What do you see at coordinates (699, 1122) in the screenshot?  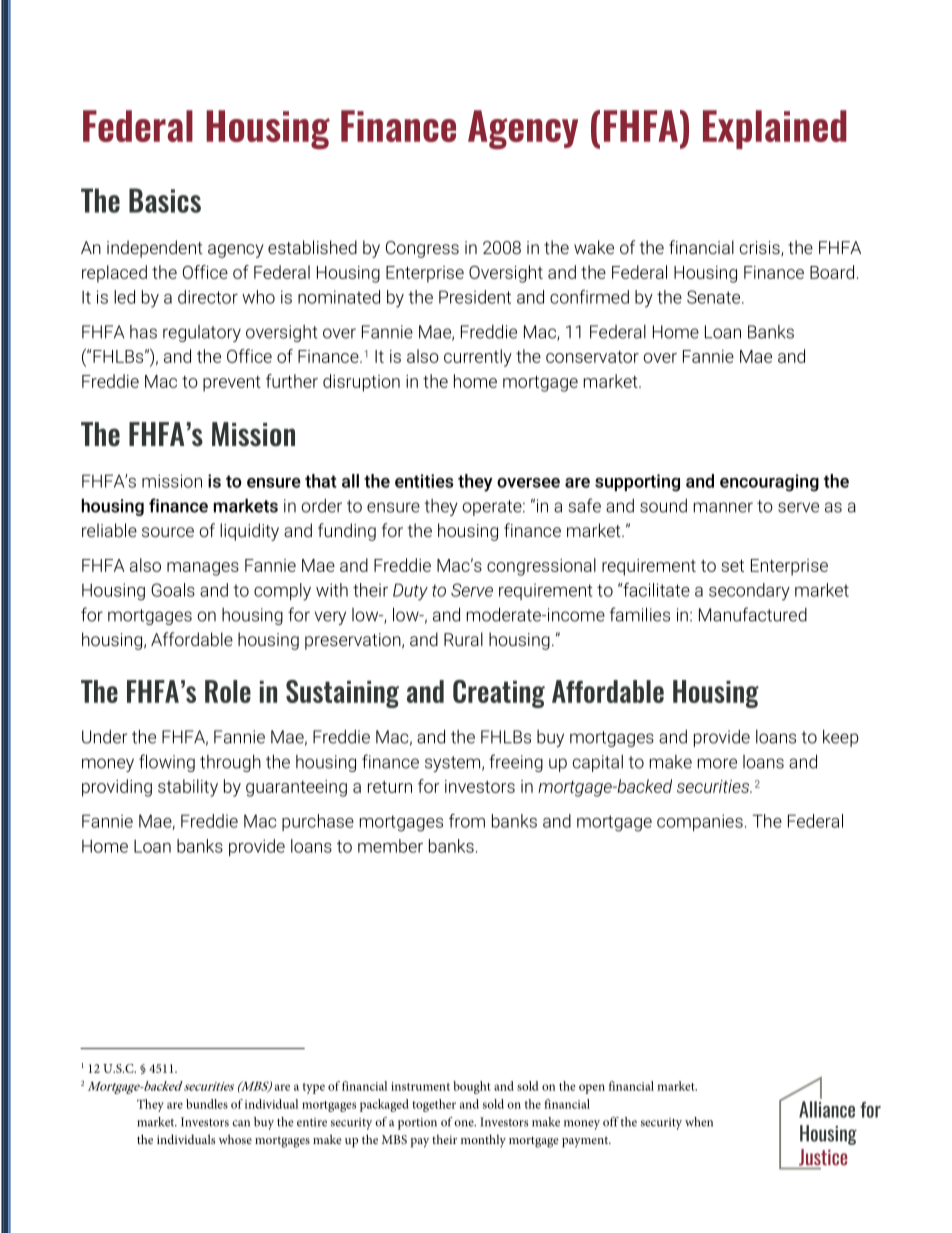 I see `when` at bounding box center [699, 1122].
